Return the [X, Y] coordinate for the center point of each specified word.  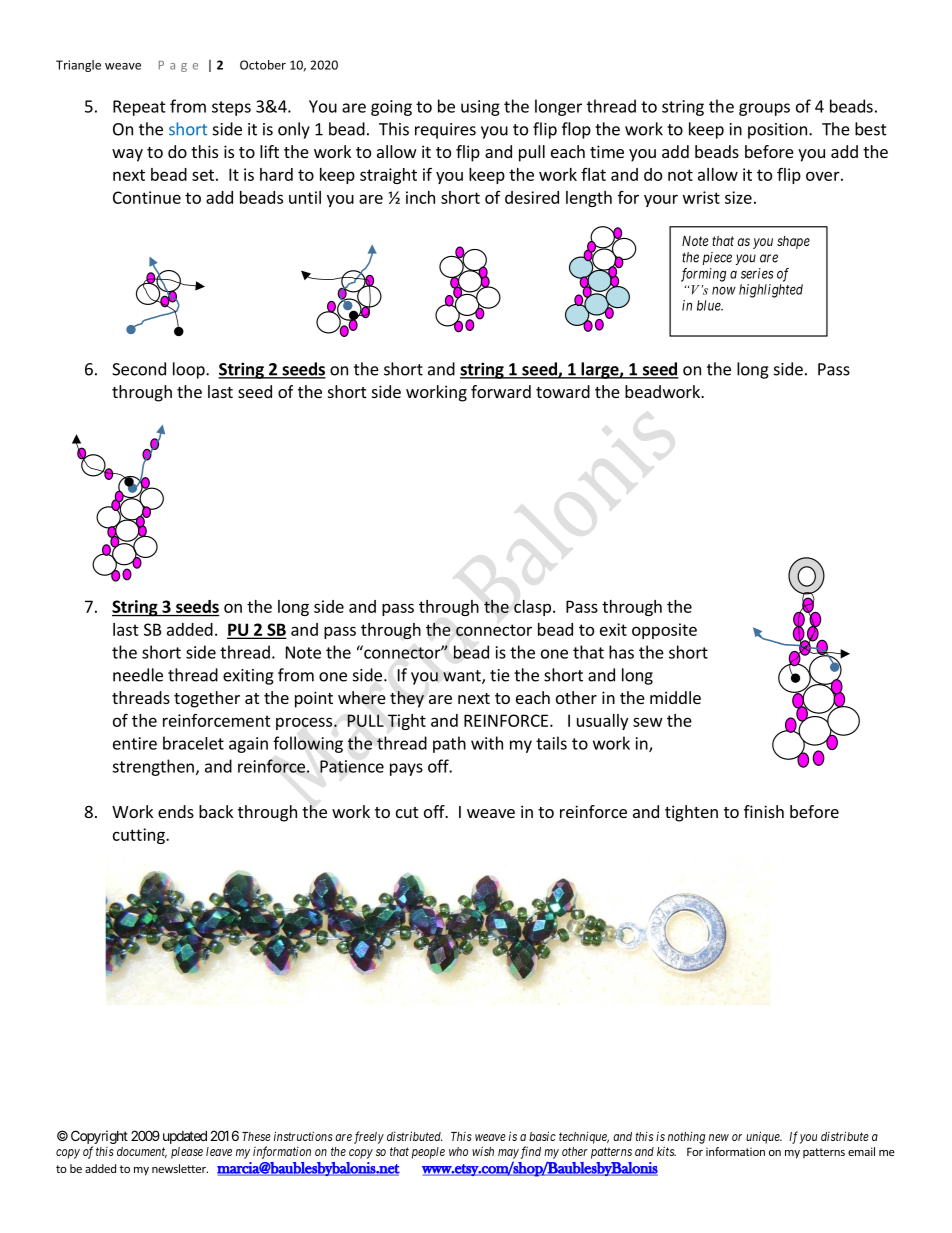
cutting [140, 836]
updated [185, 1137]
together [207, 699]
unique [764, 1137]
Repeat [139, 108]
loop [190, 370]
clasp [532, 608]
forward [501, 391]
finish [764, 811]
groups [764, 109]
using [480, 108]
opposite [664, 631]
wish [483, 1151]
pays [406, 769]
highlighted [771, 291]
